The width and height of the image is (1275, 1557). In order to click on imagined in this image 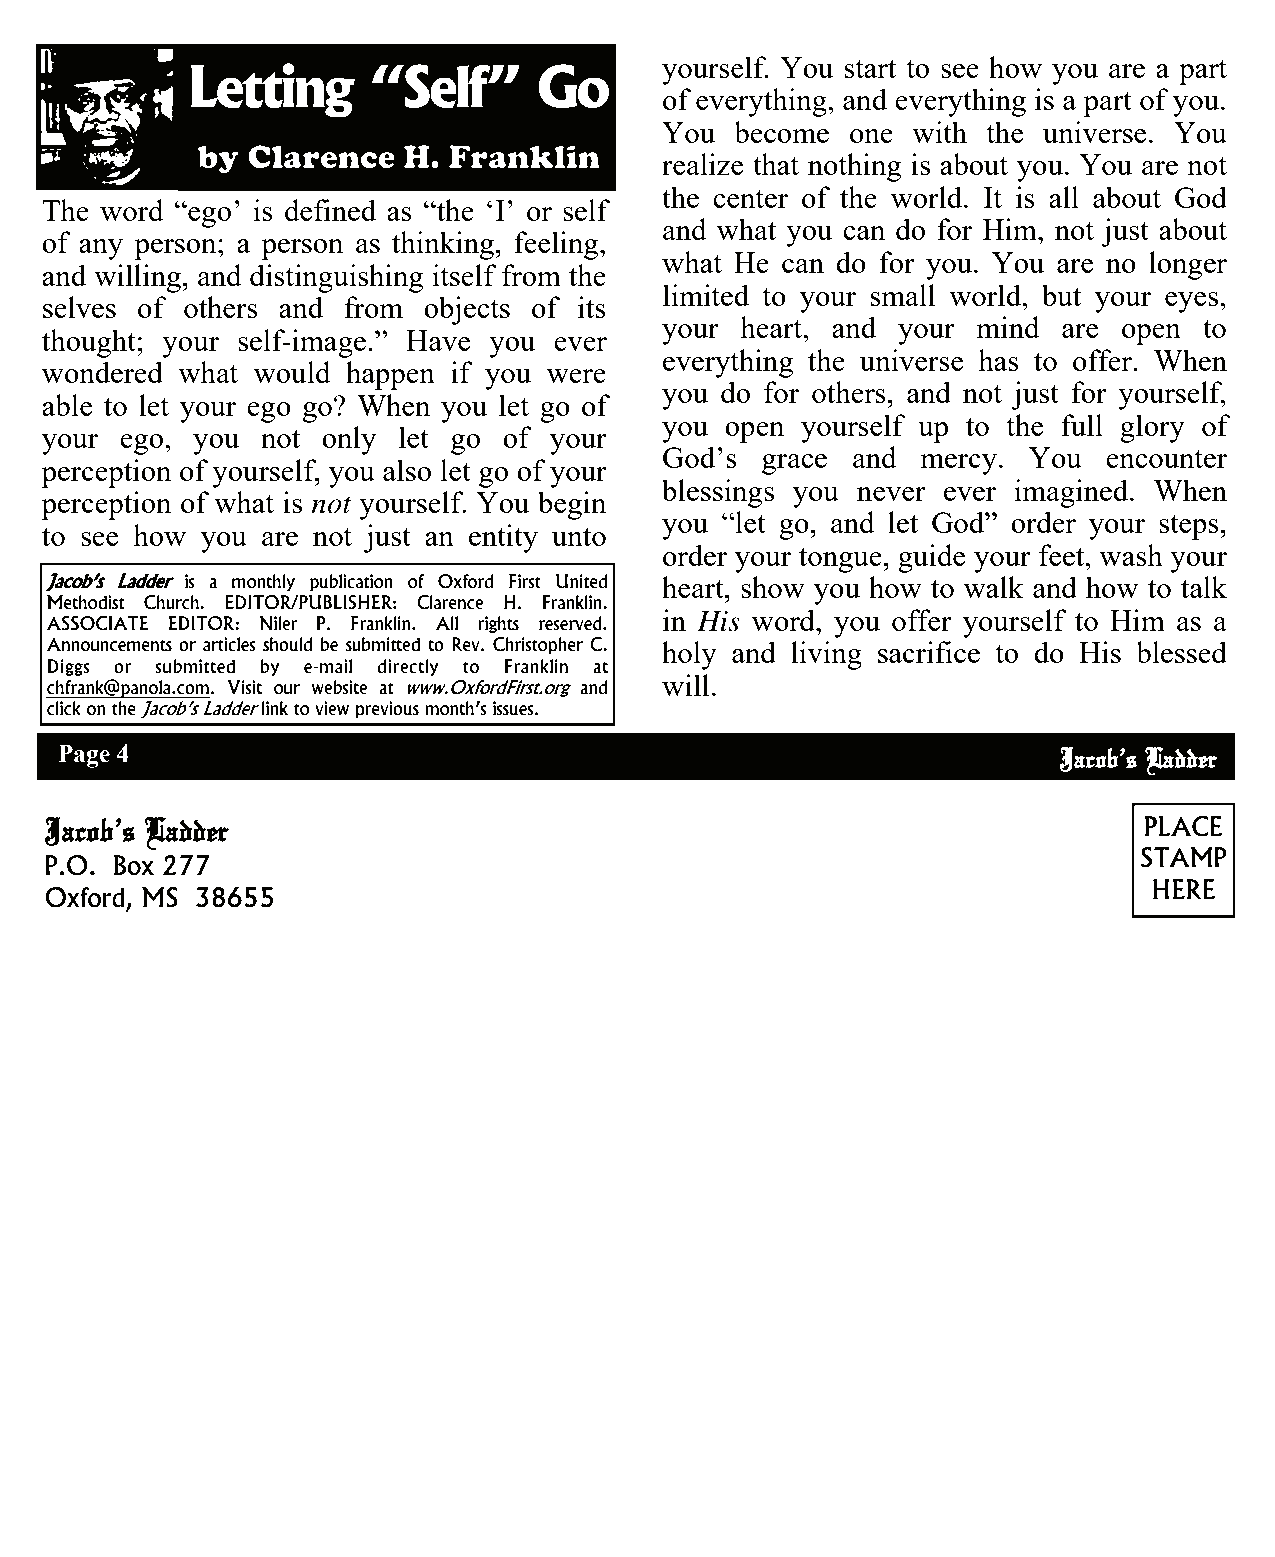, I will do `click(1073, 493)`.
